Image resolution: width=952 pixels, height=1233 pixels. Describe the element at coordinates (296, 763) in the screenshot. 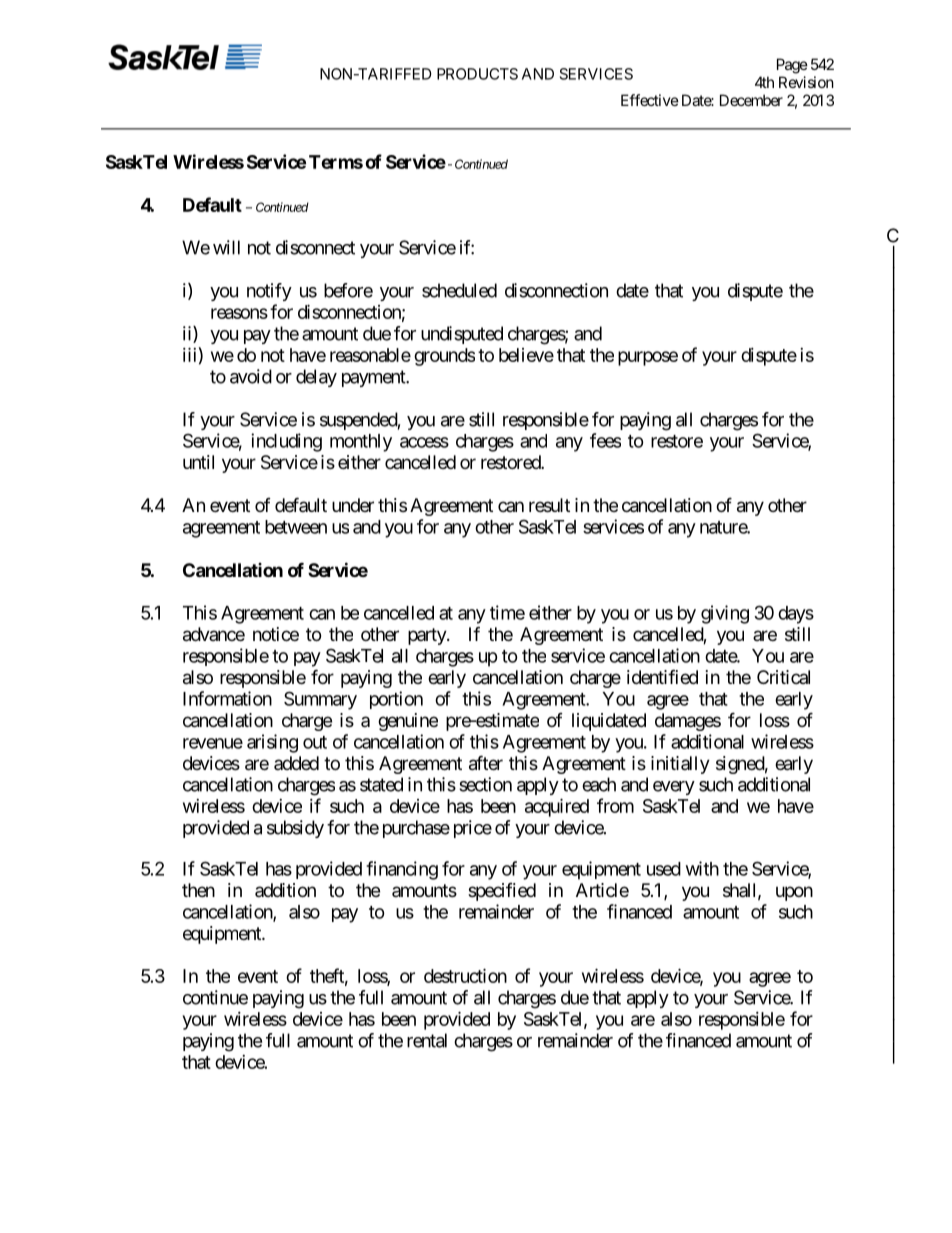

I see `added` at that location.
